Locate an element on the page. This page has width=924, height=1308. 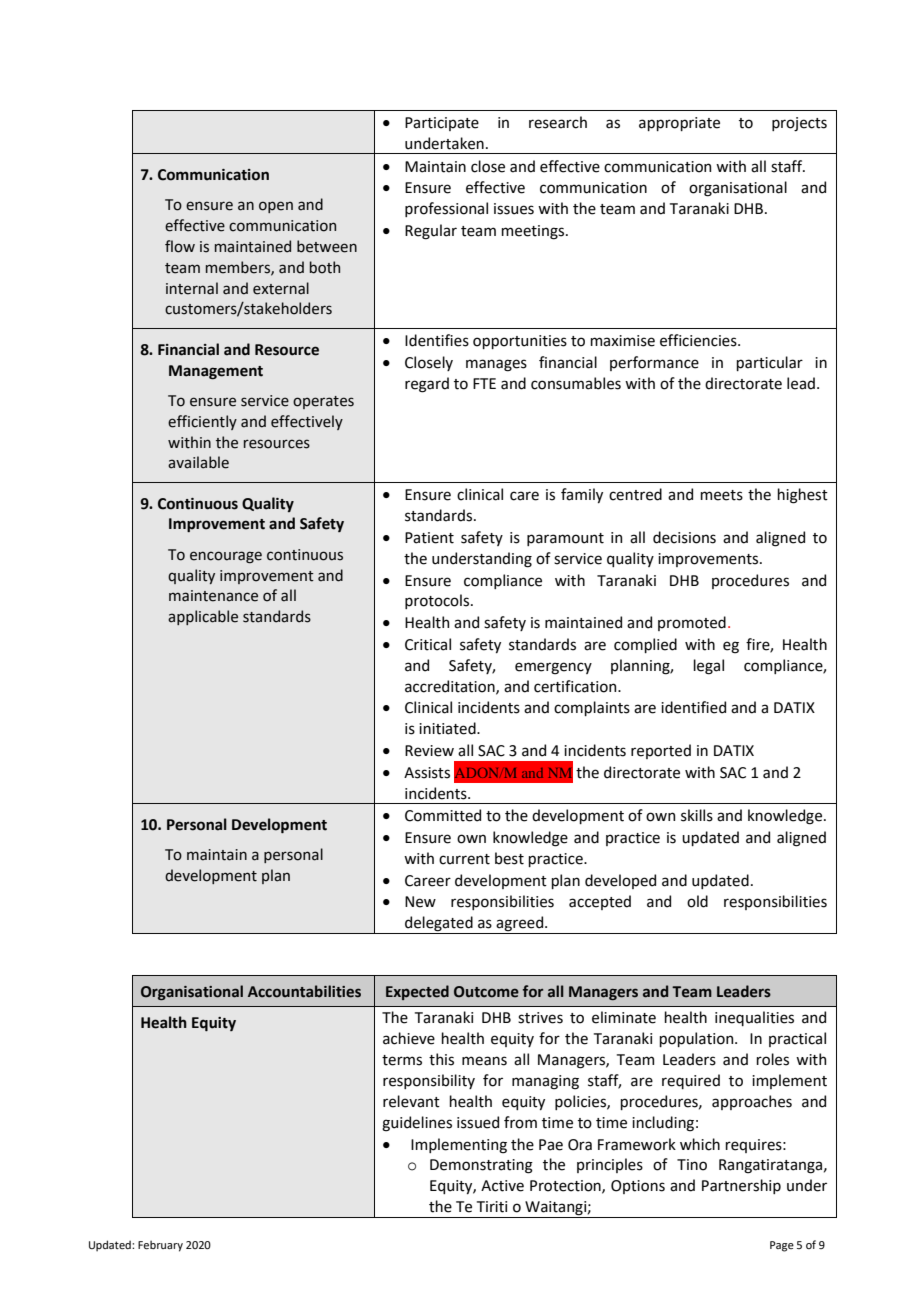
accreditation is located at coordinates (451, 687).
